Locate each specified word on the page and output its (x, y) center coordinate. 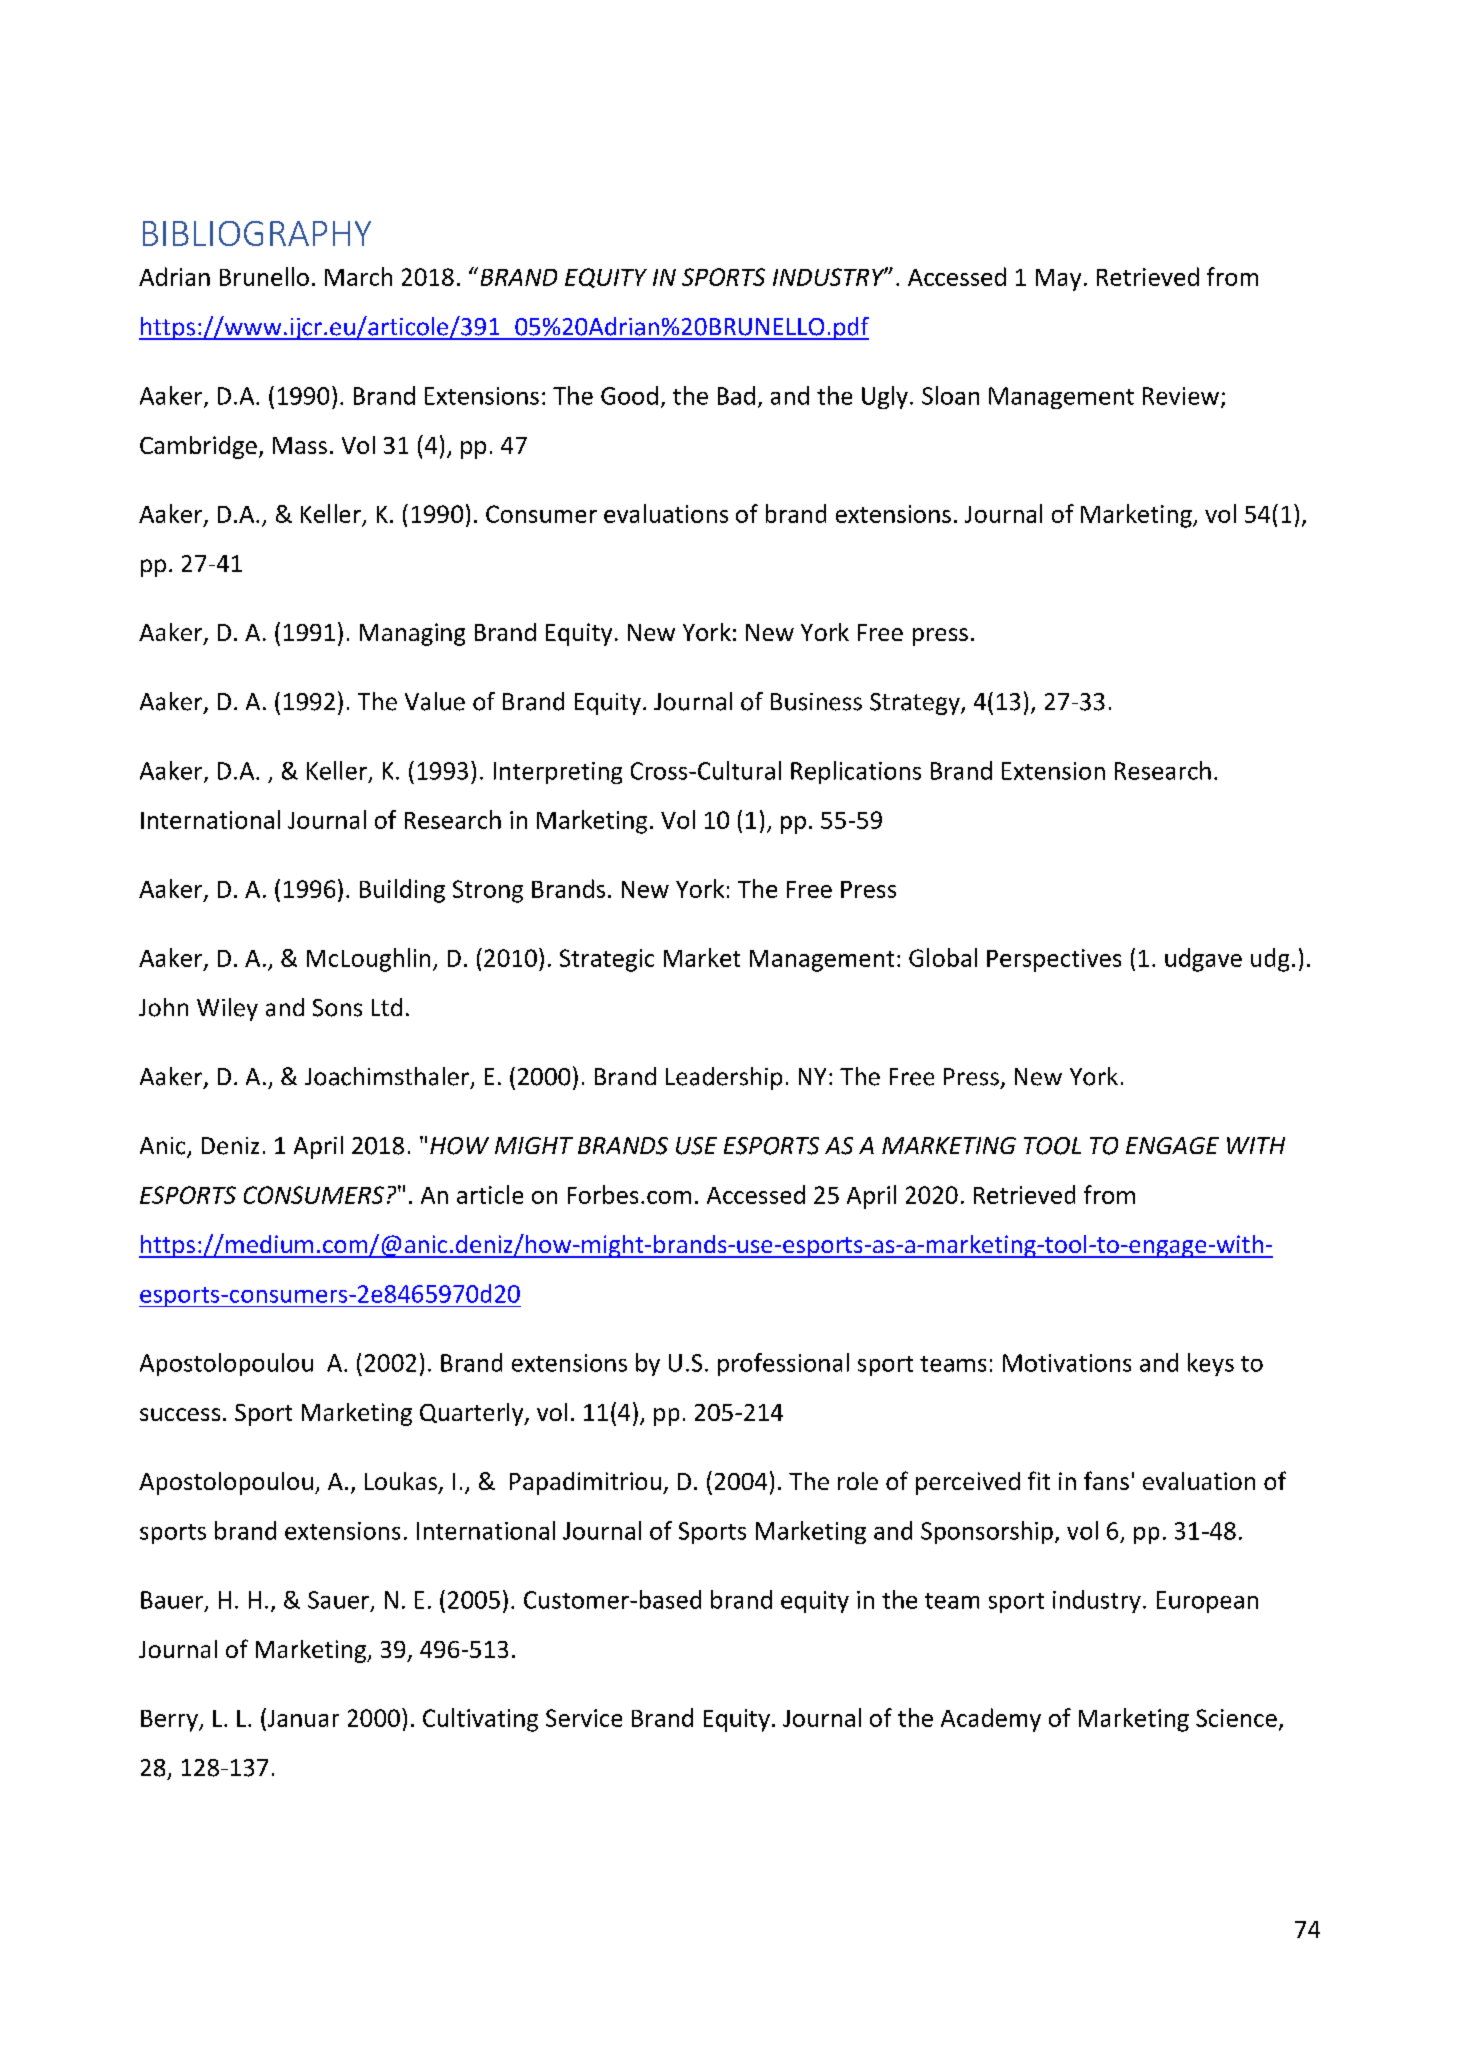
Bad (736, 395)
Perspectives (1054, 960)
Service (584, 1718)
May (1058, 280)
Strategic (607, 960)
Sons (337, 1008)
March (358, 276)
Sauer (340, 1601)
